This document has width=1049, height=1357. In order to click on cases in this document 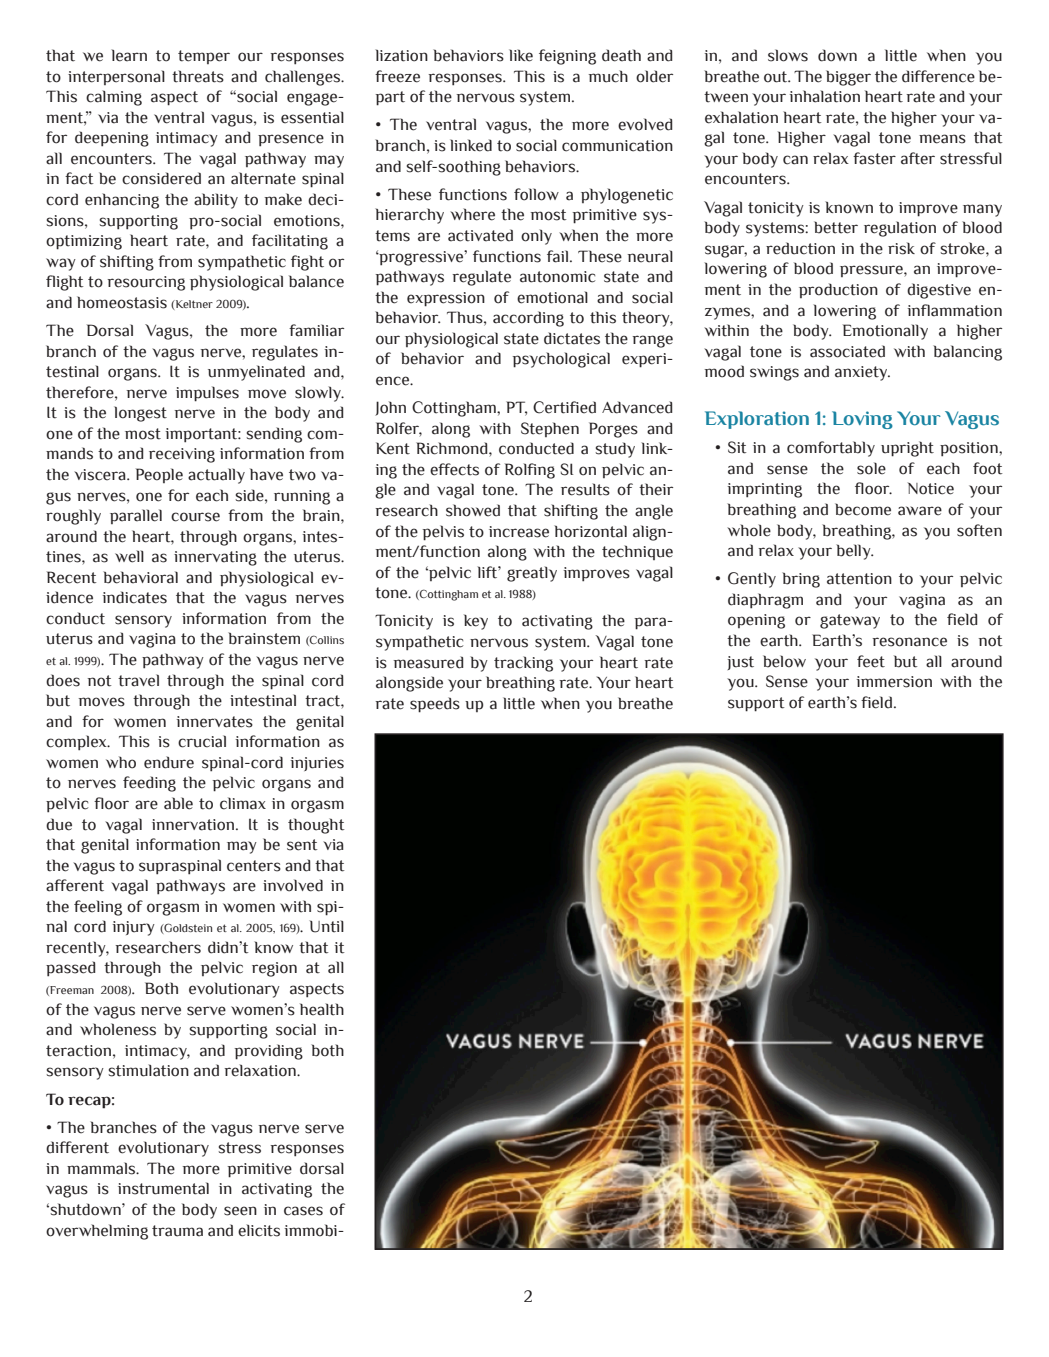, I will do `click(303, 1211)`.
